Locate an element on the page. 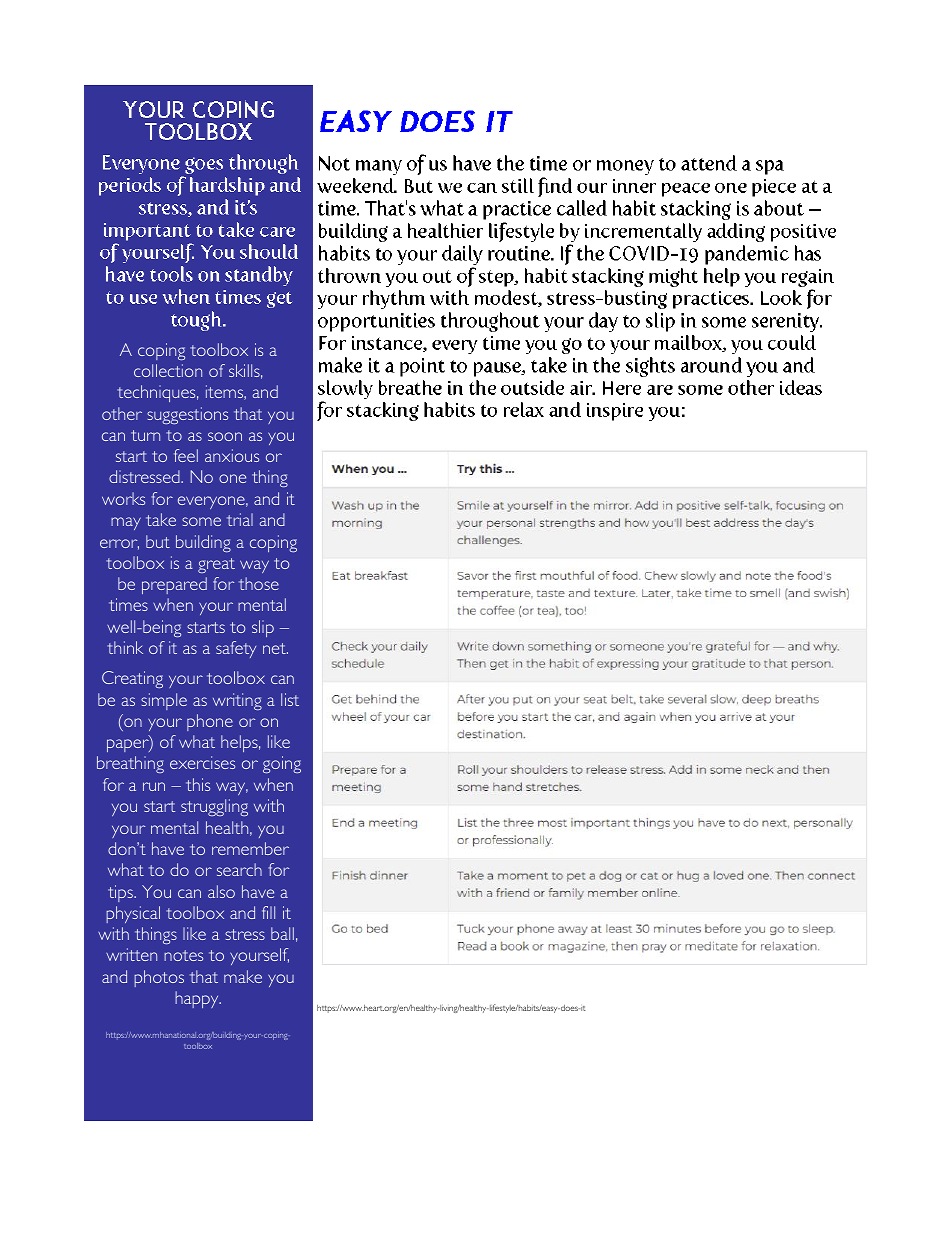 The image size is (952, 1233). net is located at coordinates (275, 648).
